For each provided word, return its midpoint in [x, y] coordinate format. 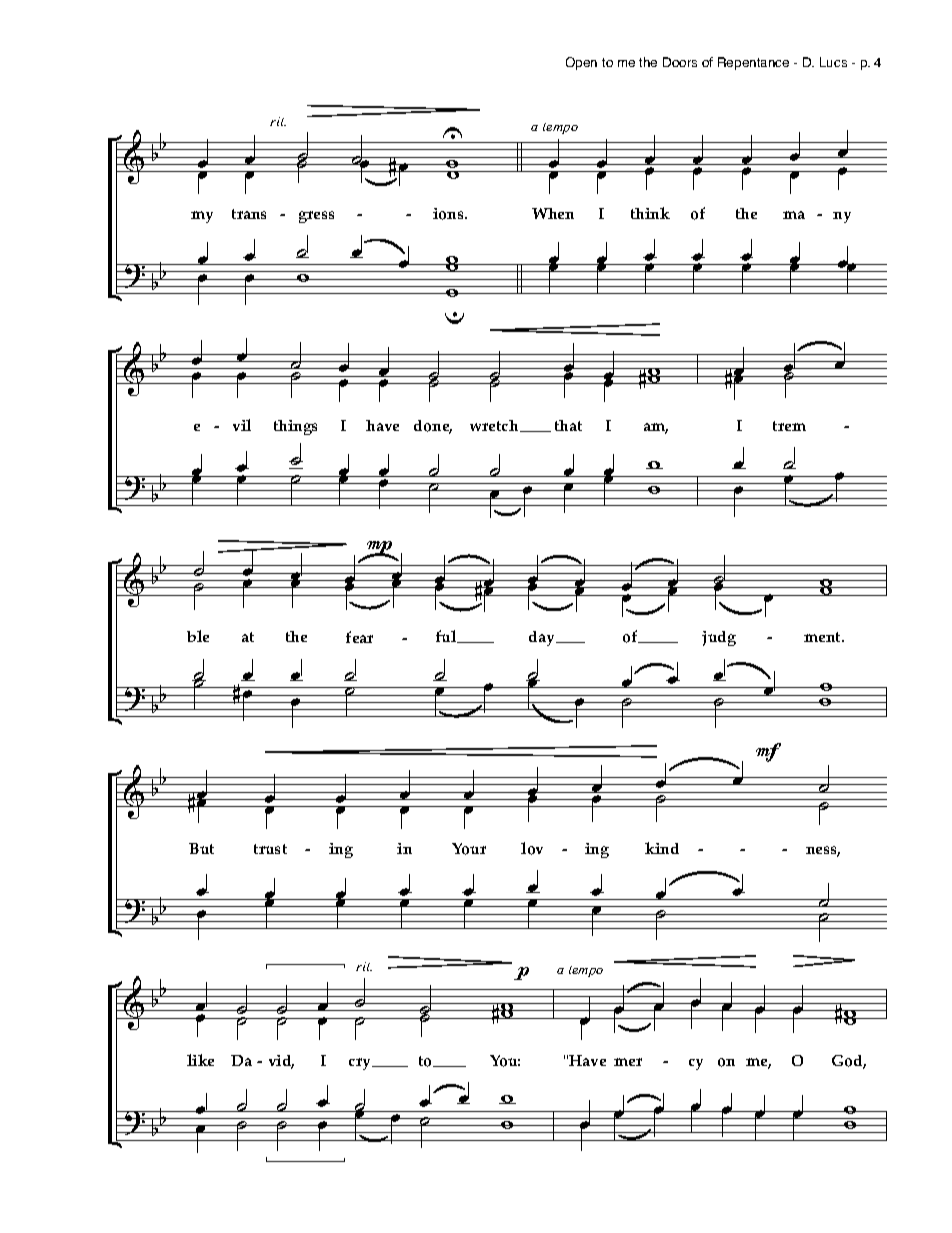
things [295, 427]
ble [198, 636]
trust [270, 849]
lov [532, 848]
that [568, 425]
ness [823, 851]
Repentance [753, 63]
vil [242, 425]
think [650, 213]
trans [249, 214]
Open [581, 63]
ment [823, 637]
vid [281, 1062]
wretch [495, 426]
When [553, 213]
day [543, 638]
